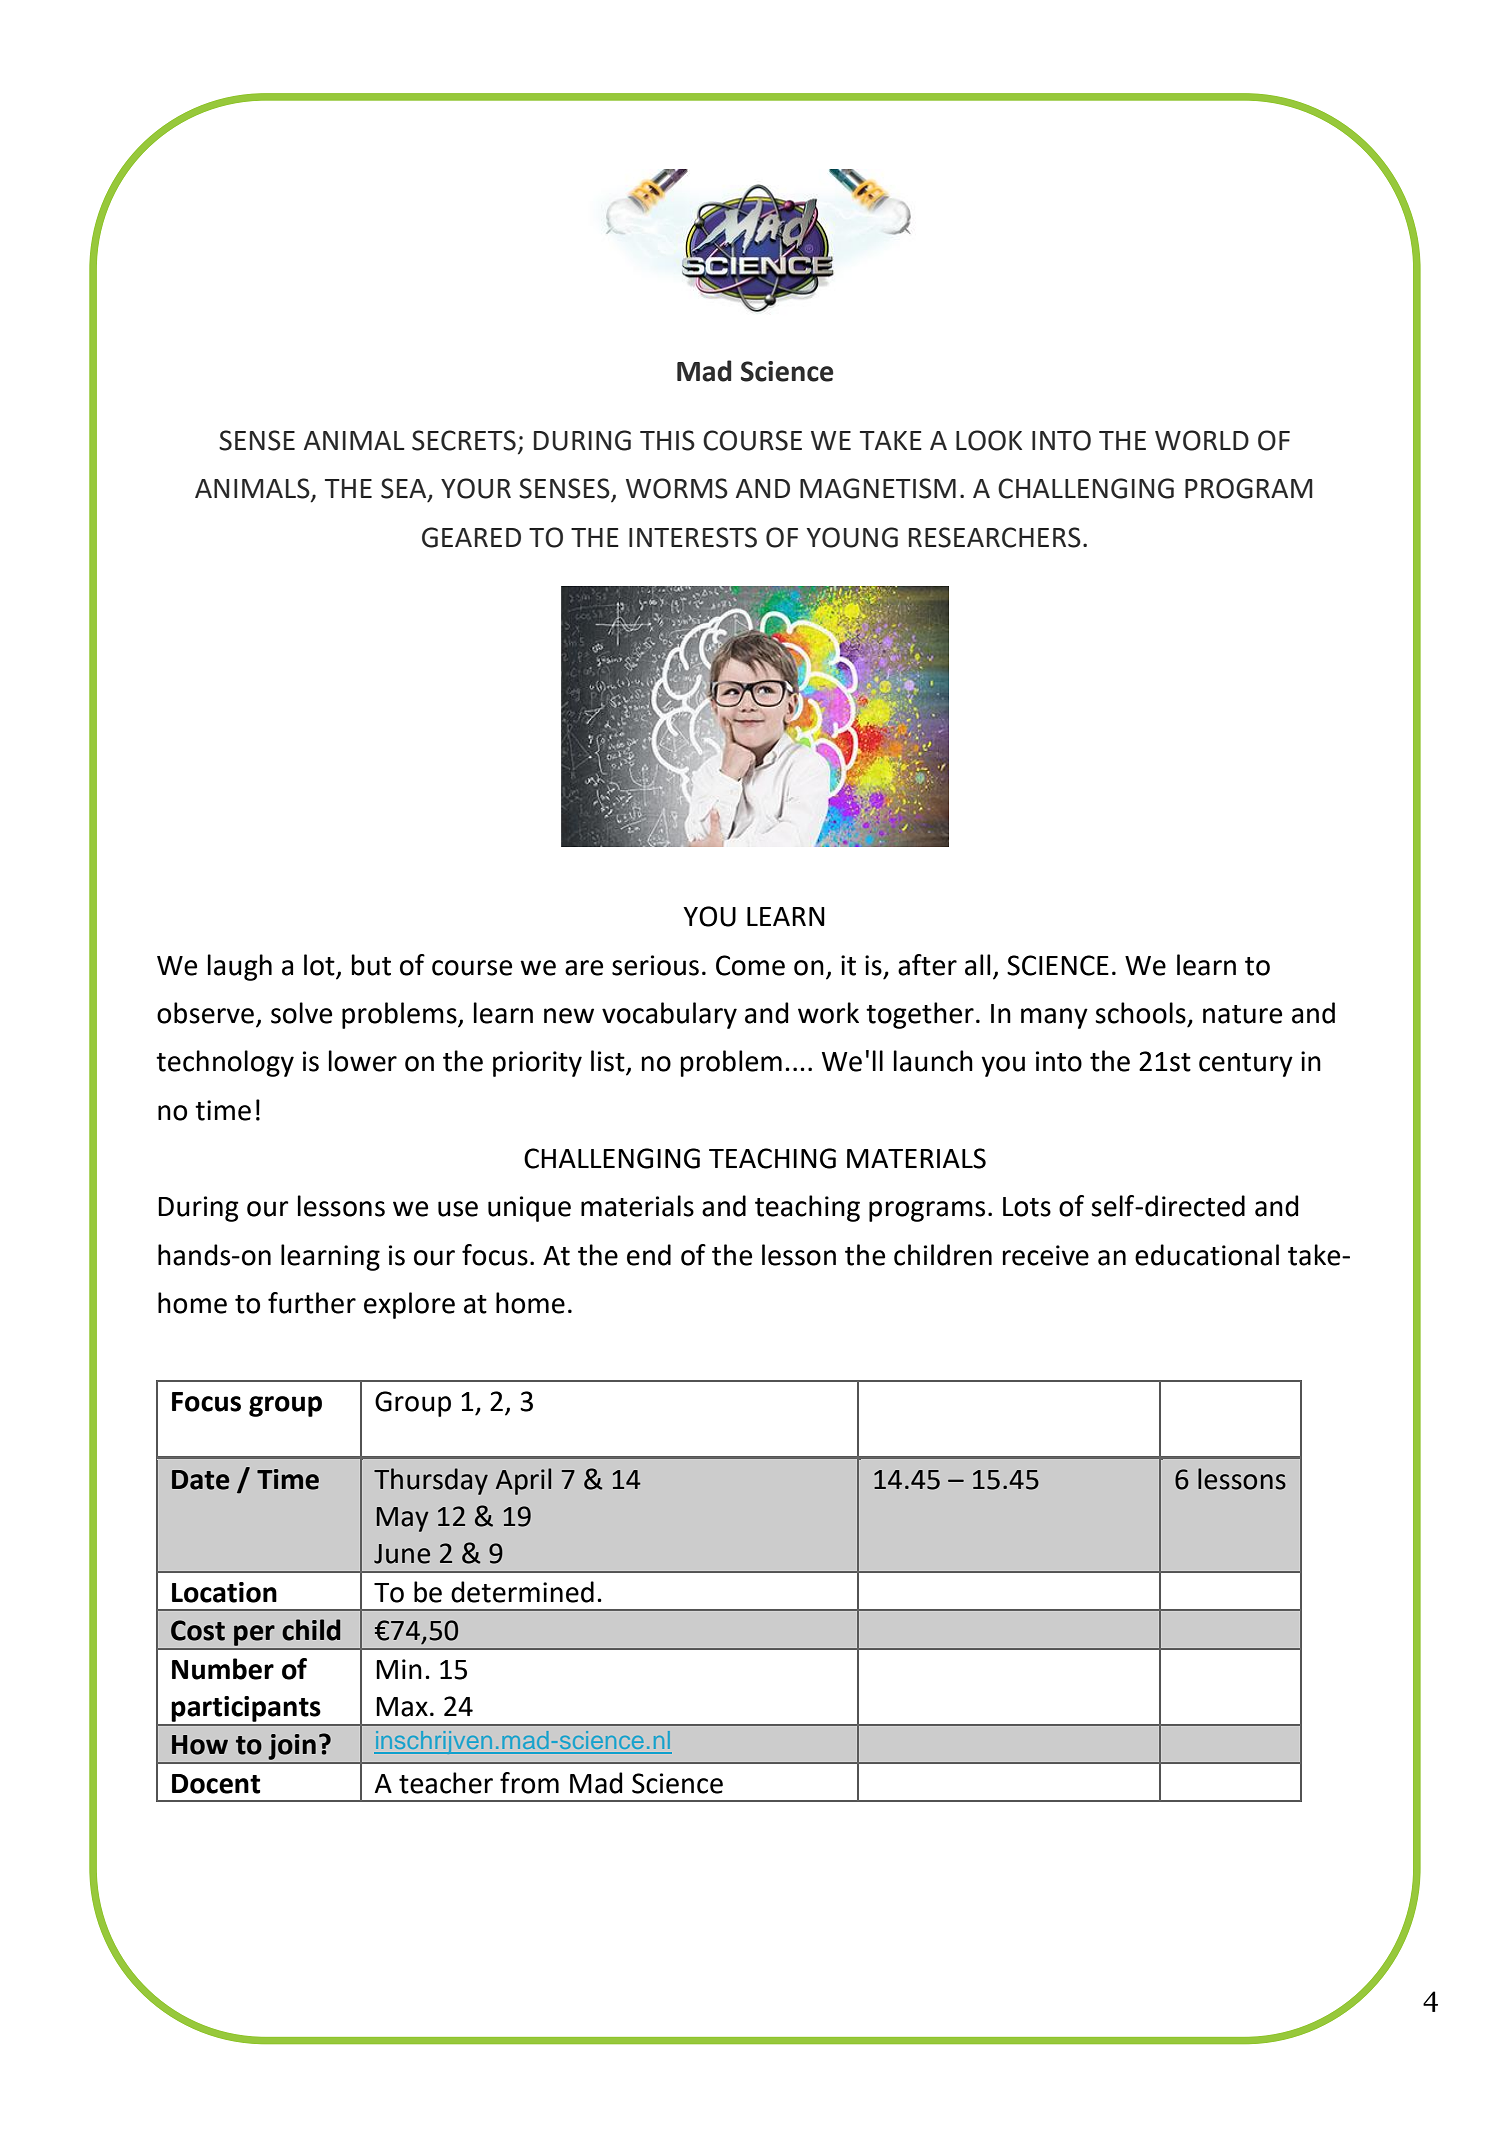  Describe the element at coordinates (1202, 440) in the screenshot. I see `WORLD` at that location.
